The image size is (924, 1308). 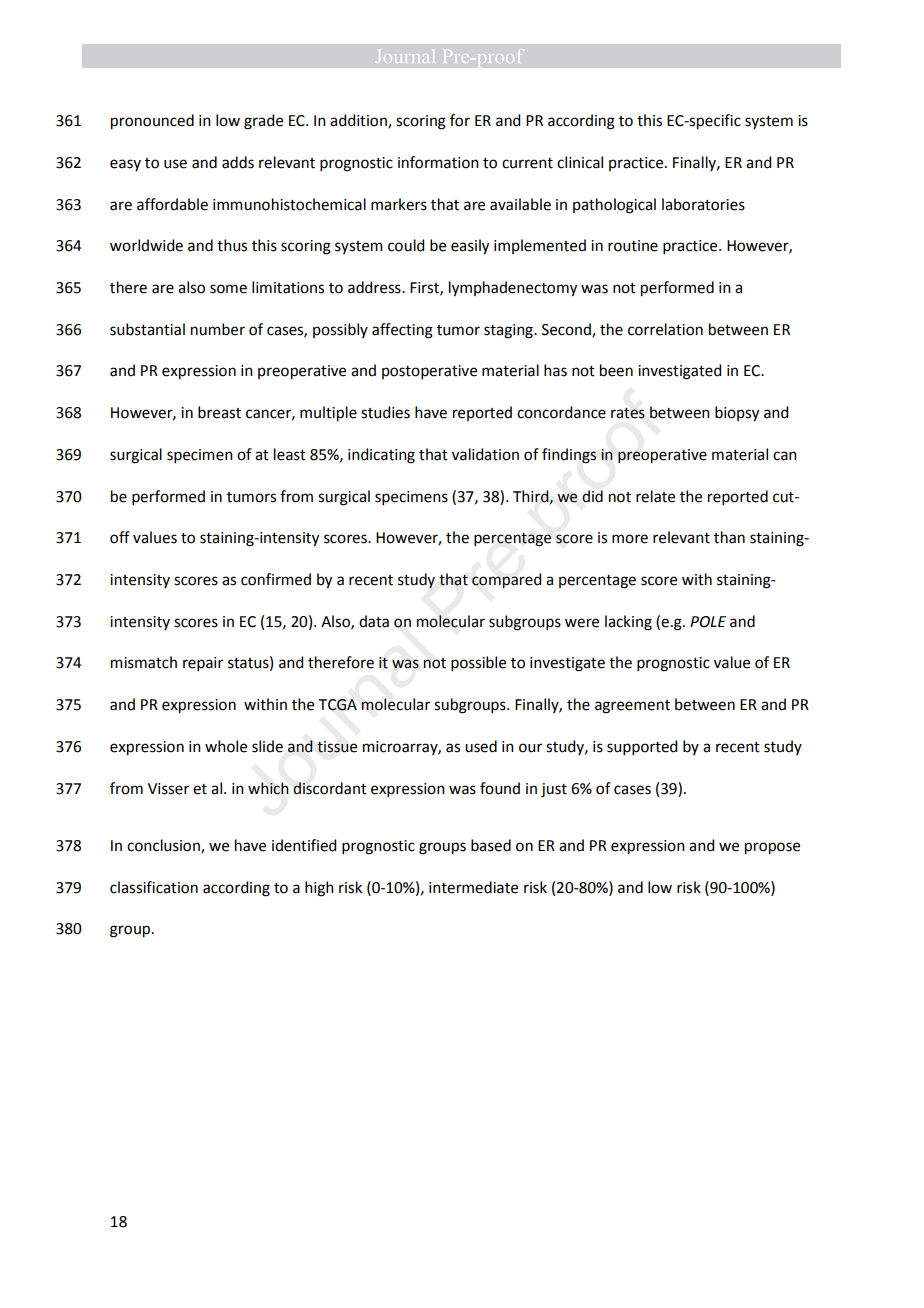 What do you see at coordinates (164, 846) in the image?
I see `conclusion` at bounding box center [164, 846].
